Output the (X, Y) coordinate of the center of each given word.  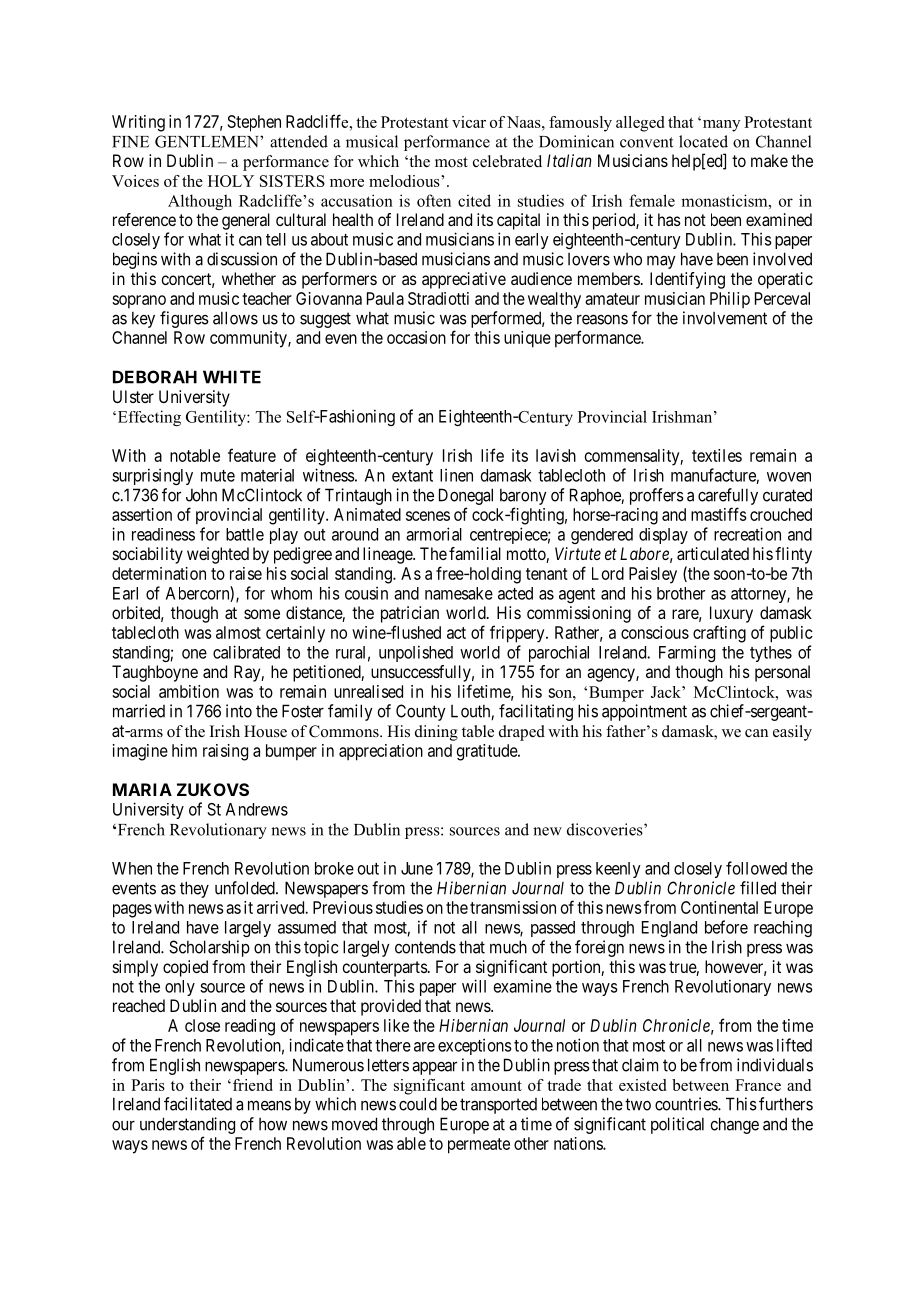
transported (498, 1106)
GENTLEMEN (208, 141)
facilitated (198, 1104)
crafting (719, 634)
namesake (459, 593)
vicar (469, 122)
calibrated (246, 652)
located (703, 141)
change (734, 1125)
